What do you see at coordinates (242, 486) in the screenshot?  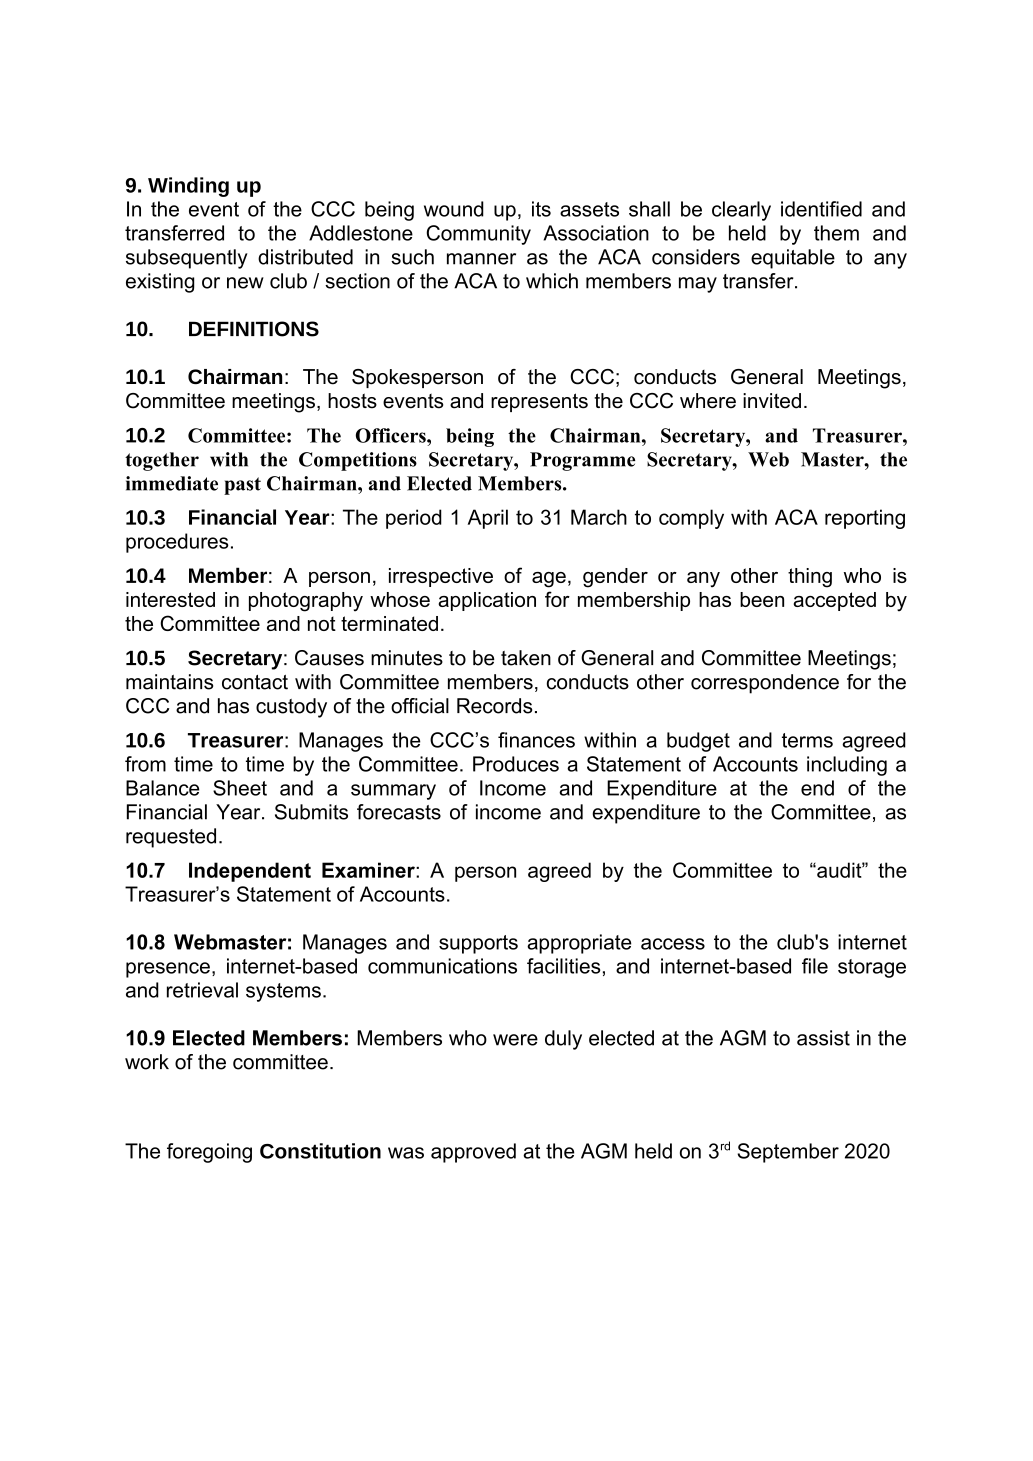 I see `past` at bounding box center [242, 486].
